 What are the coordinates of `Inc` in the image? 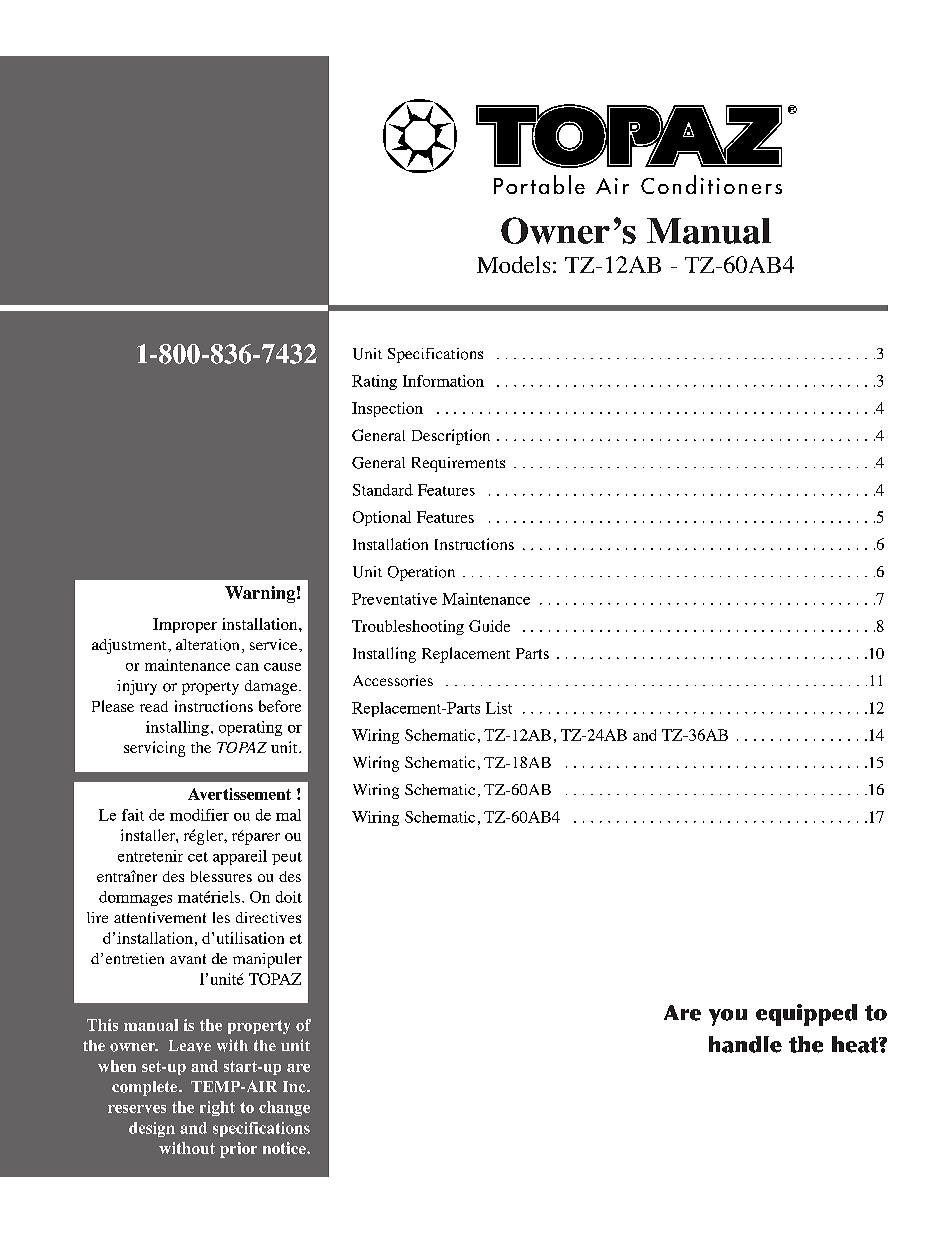 It's located at (295, 1087).
